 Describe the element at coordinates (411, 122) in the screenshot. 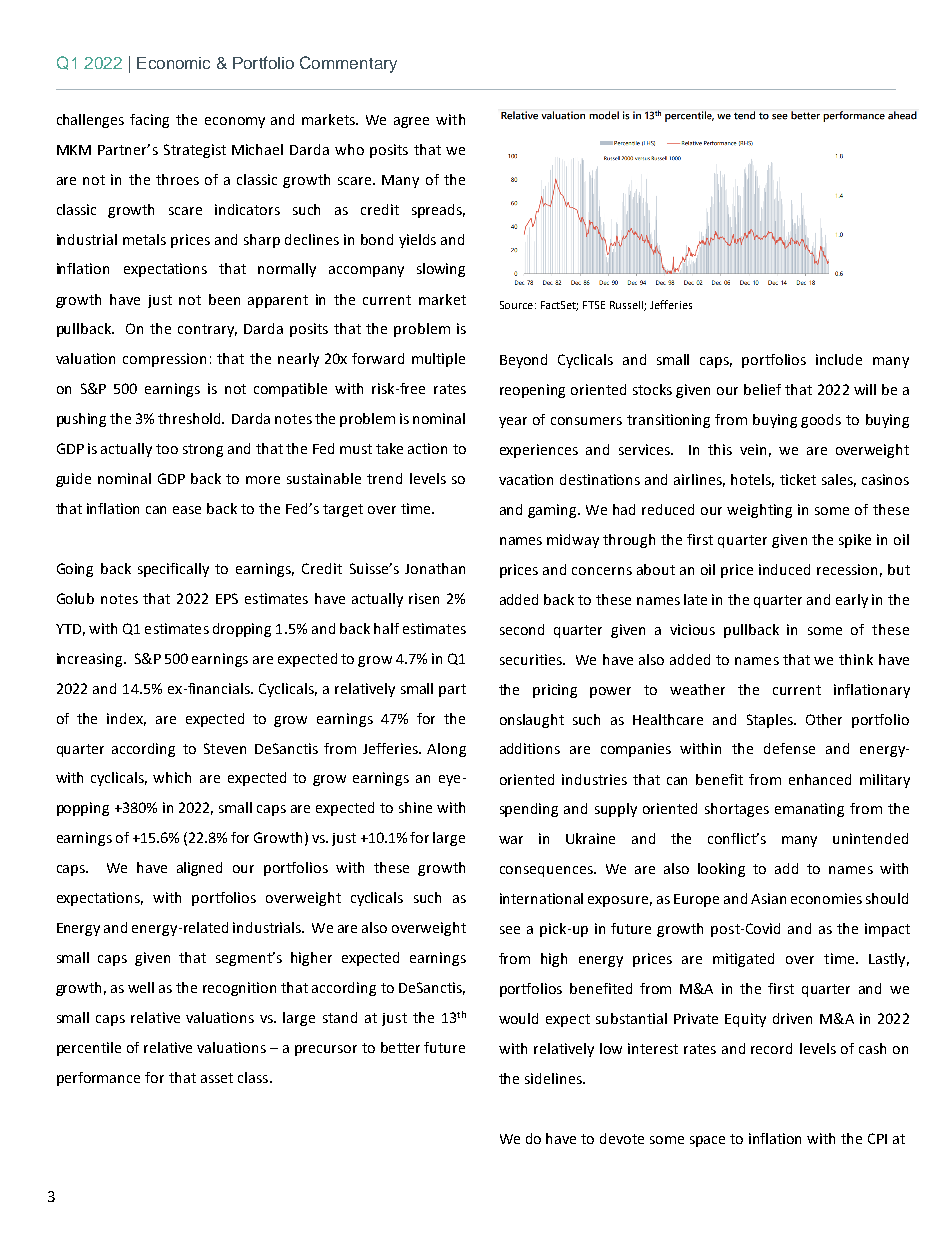

I see `agree` at that location.
